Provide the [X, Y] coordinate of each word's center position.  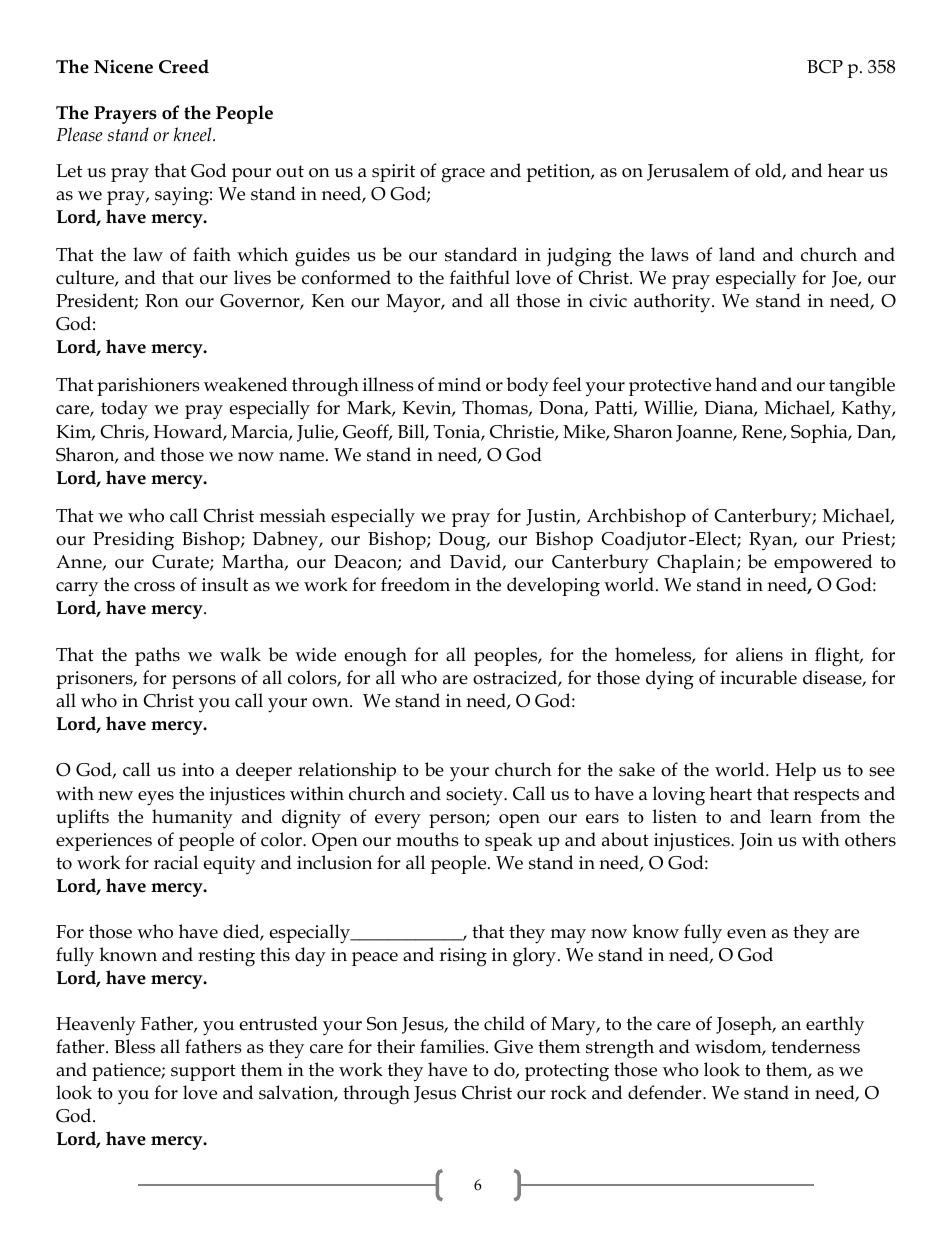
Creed [184, 66]
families [453, 1046]
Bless [134, 1046]
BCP [825, 67]
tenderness [815, 1046]
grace [463, 175]
